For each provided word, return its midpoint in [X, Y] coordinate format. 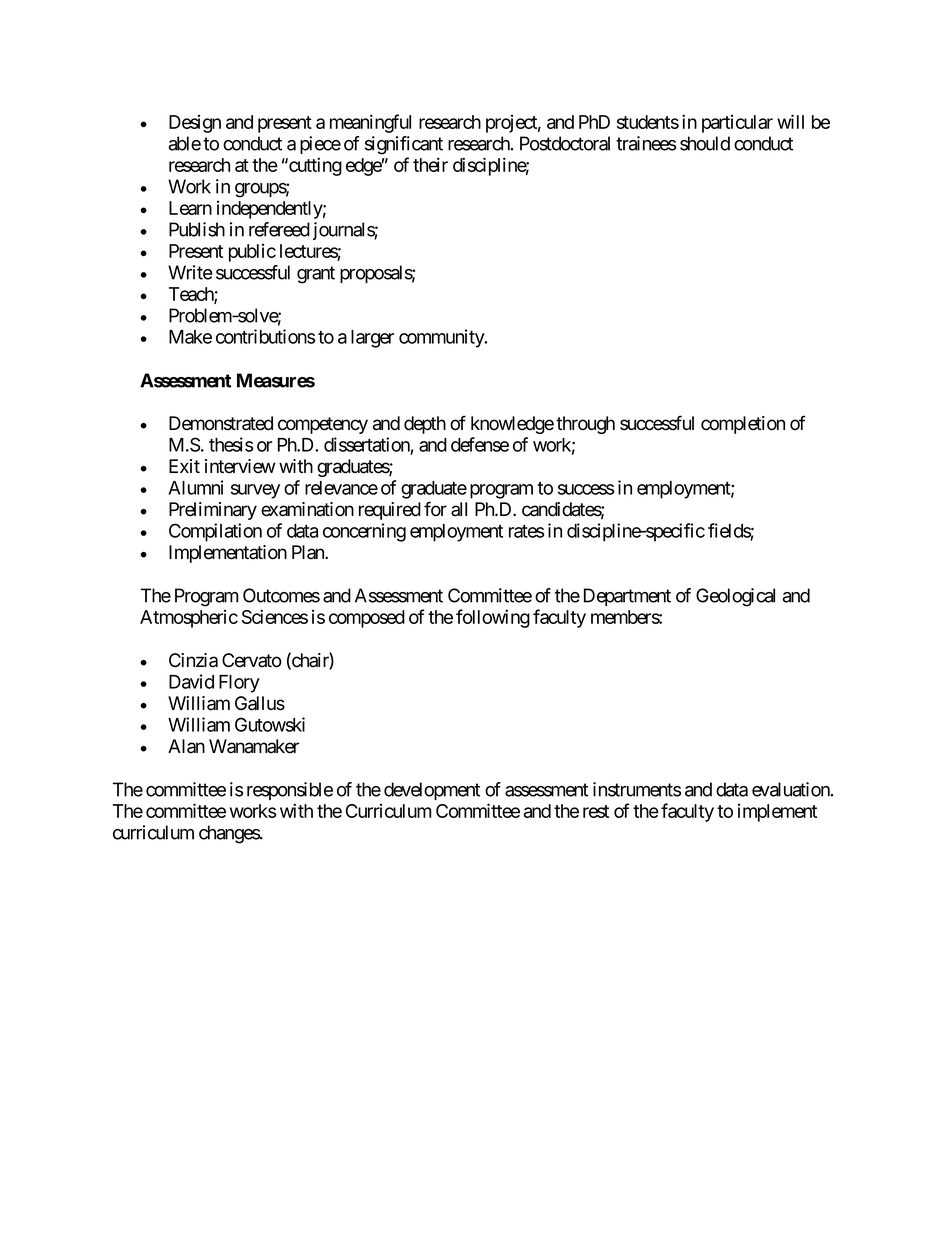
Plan [309, 552]
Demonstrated [221, 423]
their [430, 164]
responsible [290, 791]
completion [743, 425]
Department [627, 597]
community [442, 338]
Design [195, 124]
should [705, 143]
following [493, 618]
